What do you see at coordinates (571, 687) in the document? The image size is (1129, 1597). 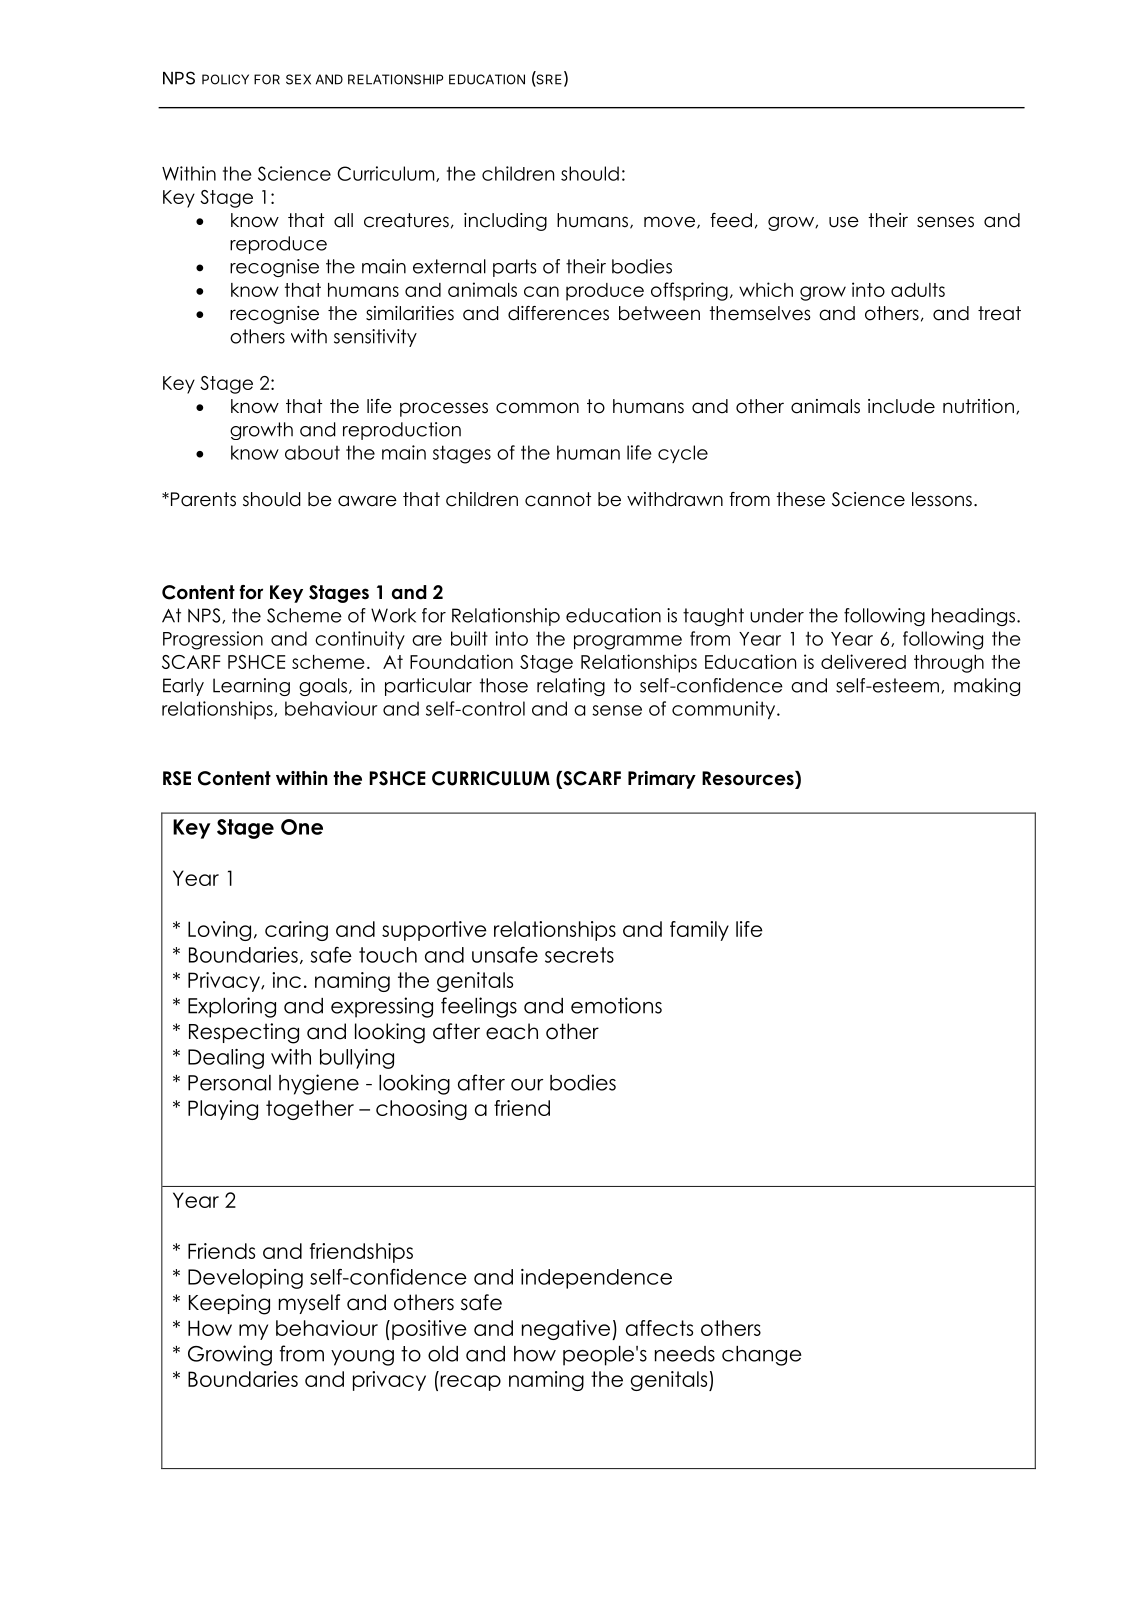 I see `relating` at bounding box center [571, 687].
